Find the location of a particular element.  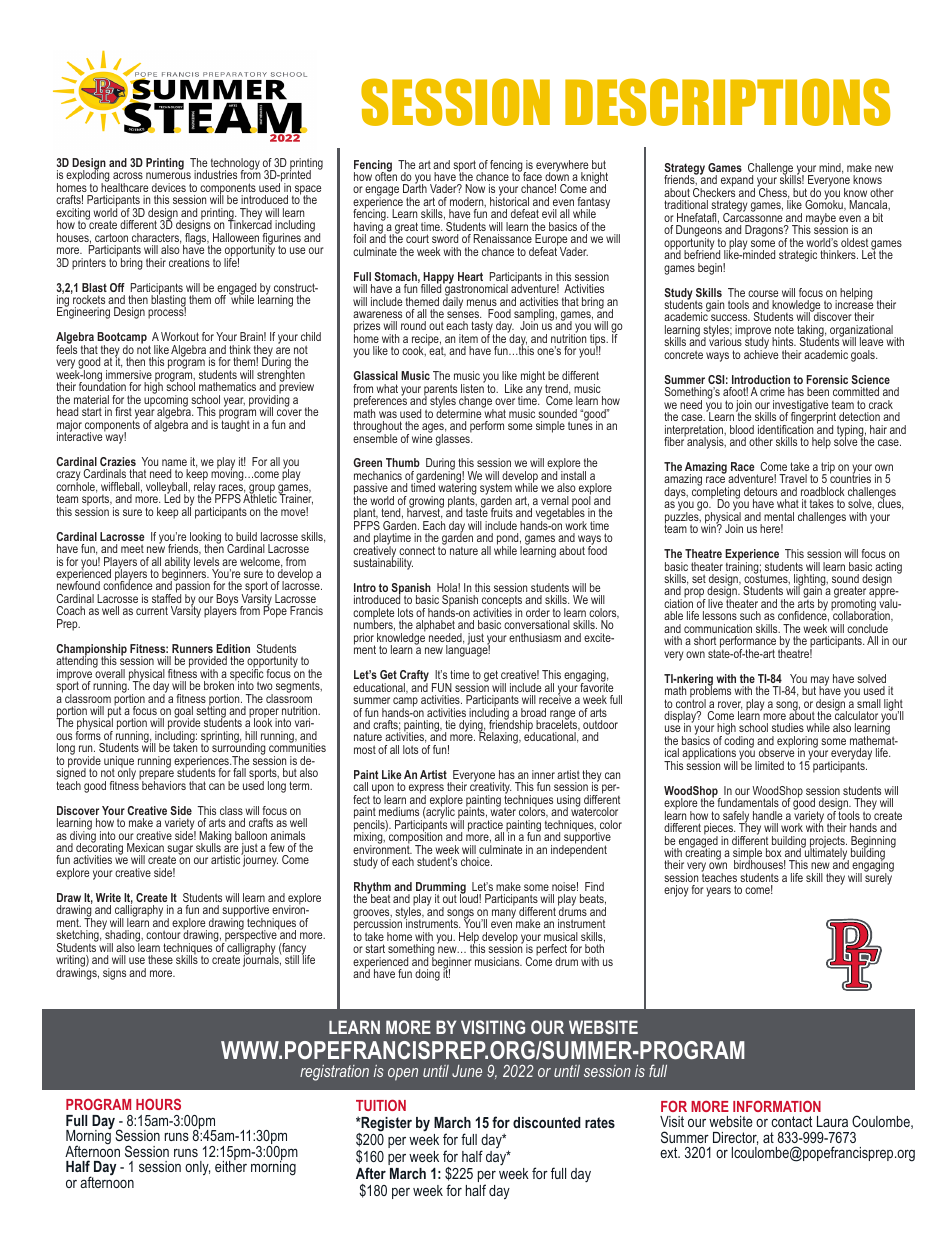

Runners is located at coordinates (192, 648).
